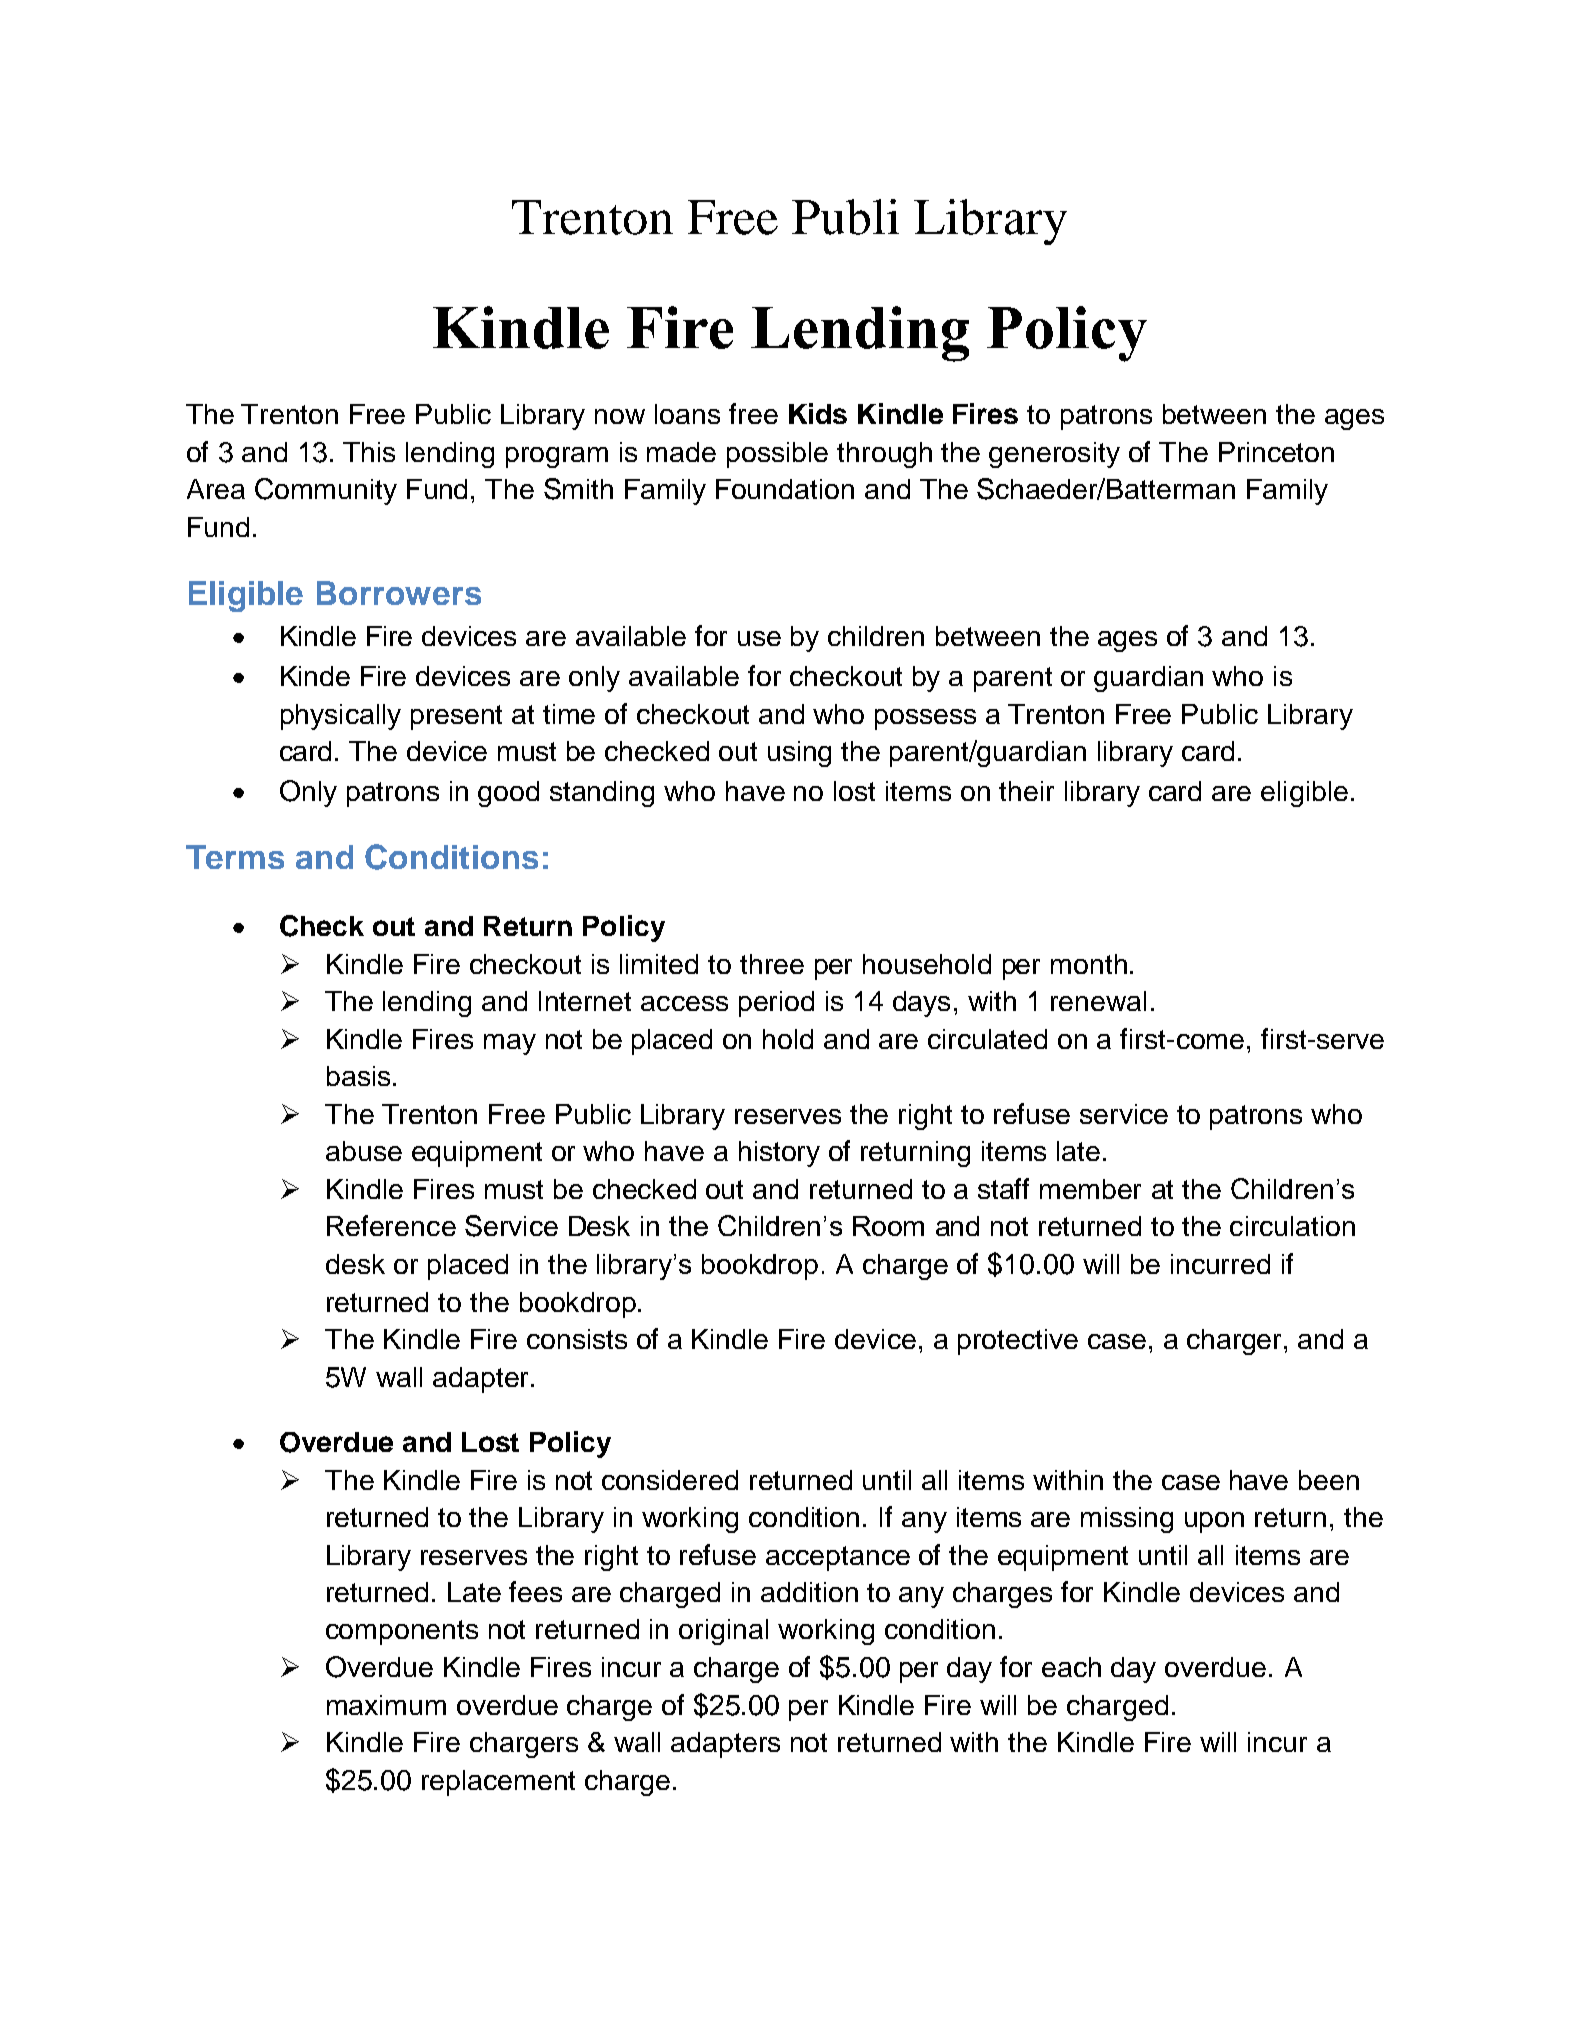 This image has width=1579, height=2044. Describe the element at coordinates (386, 1705) in the image. I see `maximum` at that location.
